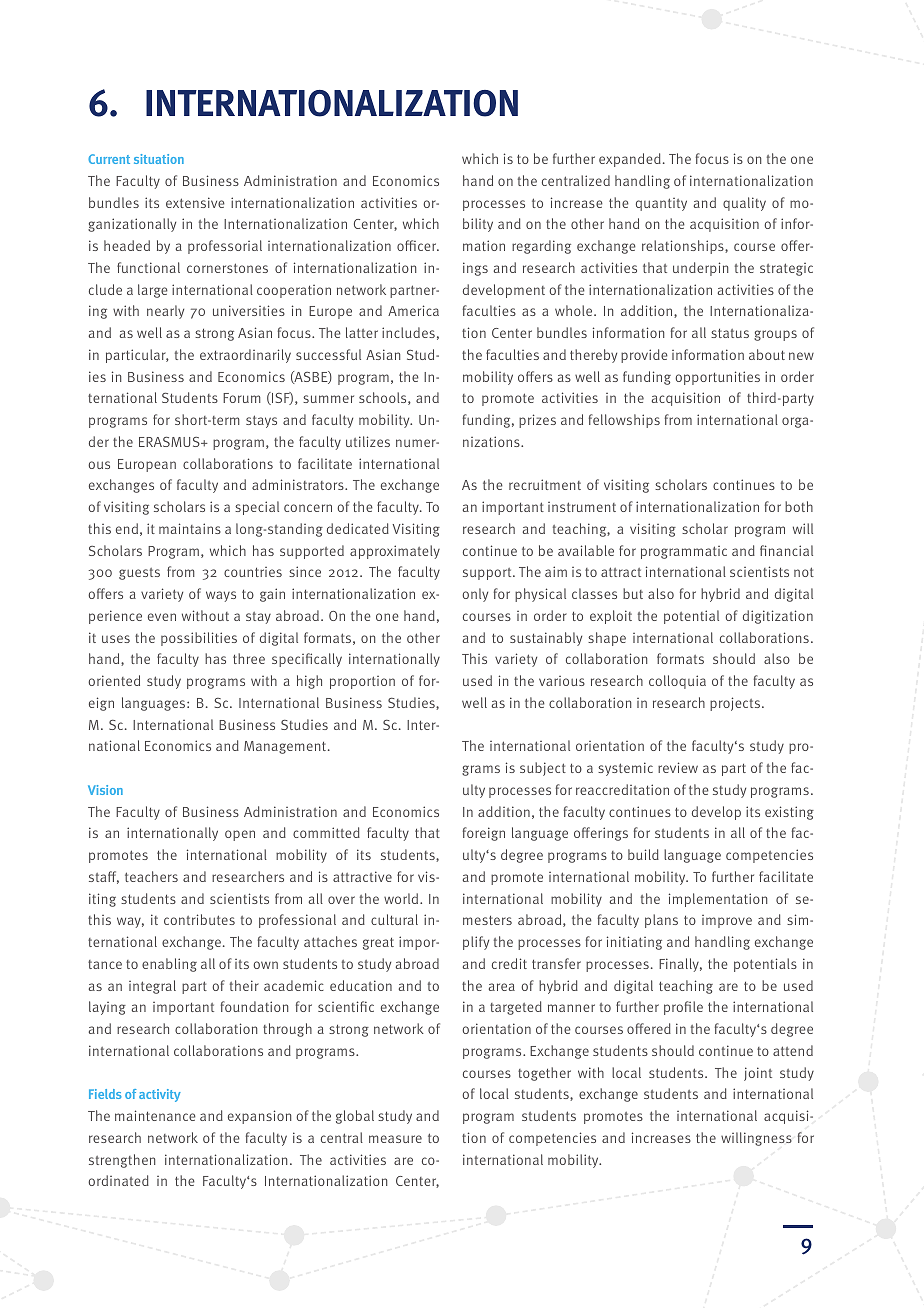  What do you see at coordinates (537, 421) in the page?
I see `prizes` at bounding box center [537, 421].
